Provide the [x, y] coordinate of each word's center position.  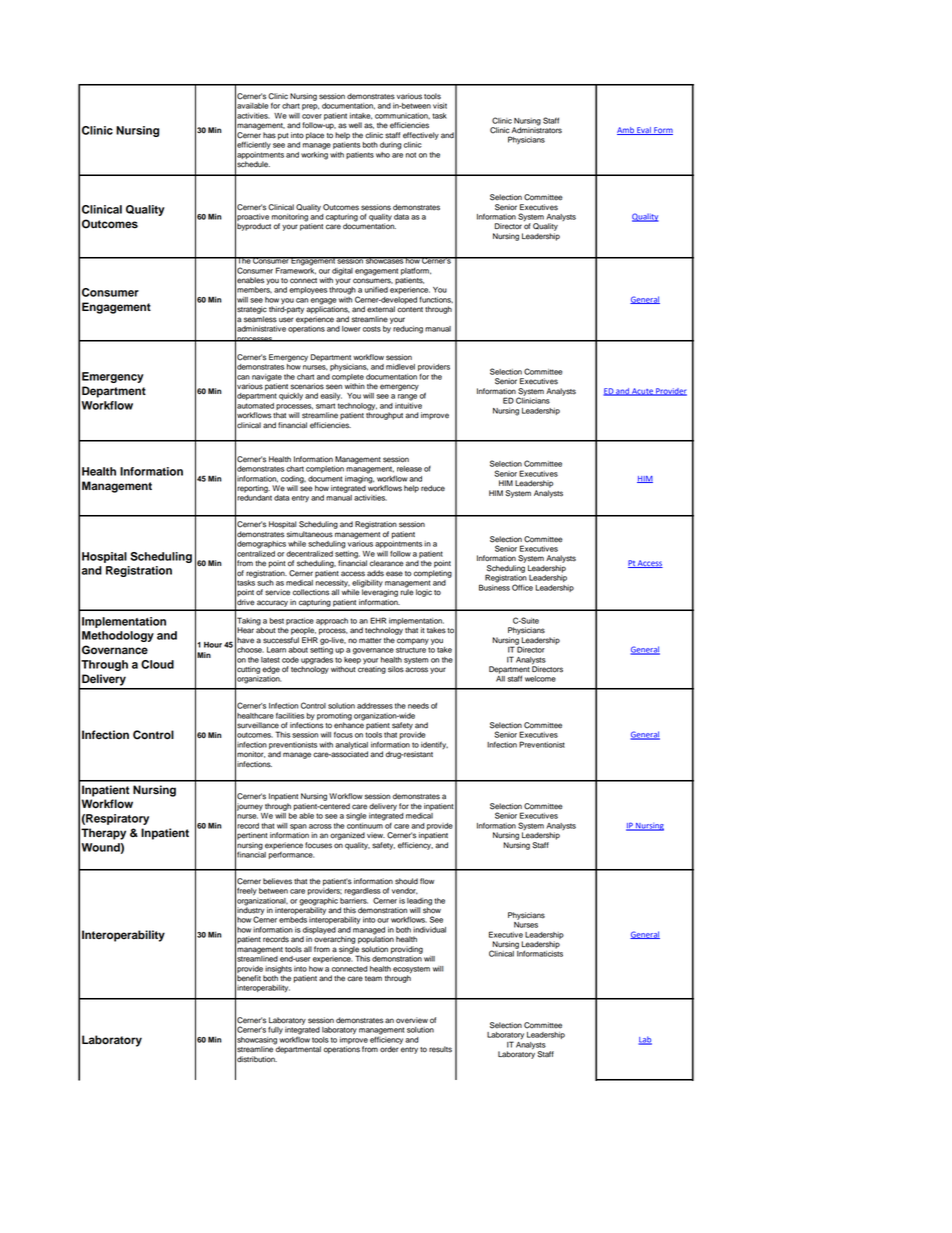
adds [375, 573]
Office [522, 587]
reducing [408, 330]
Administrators [537, 129]
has [269, 135]
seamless [260, 319]
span [298, 827]
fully [275, 1031]
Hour [213, 645]
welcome [540, 679]
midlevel [400, 367]
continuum [365, 824]
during [391, 146]
